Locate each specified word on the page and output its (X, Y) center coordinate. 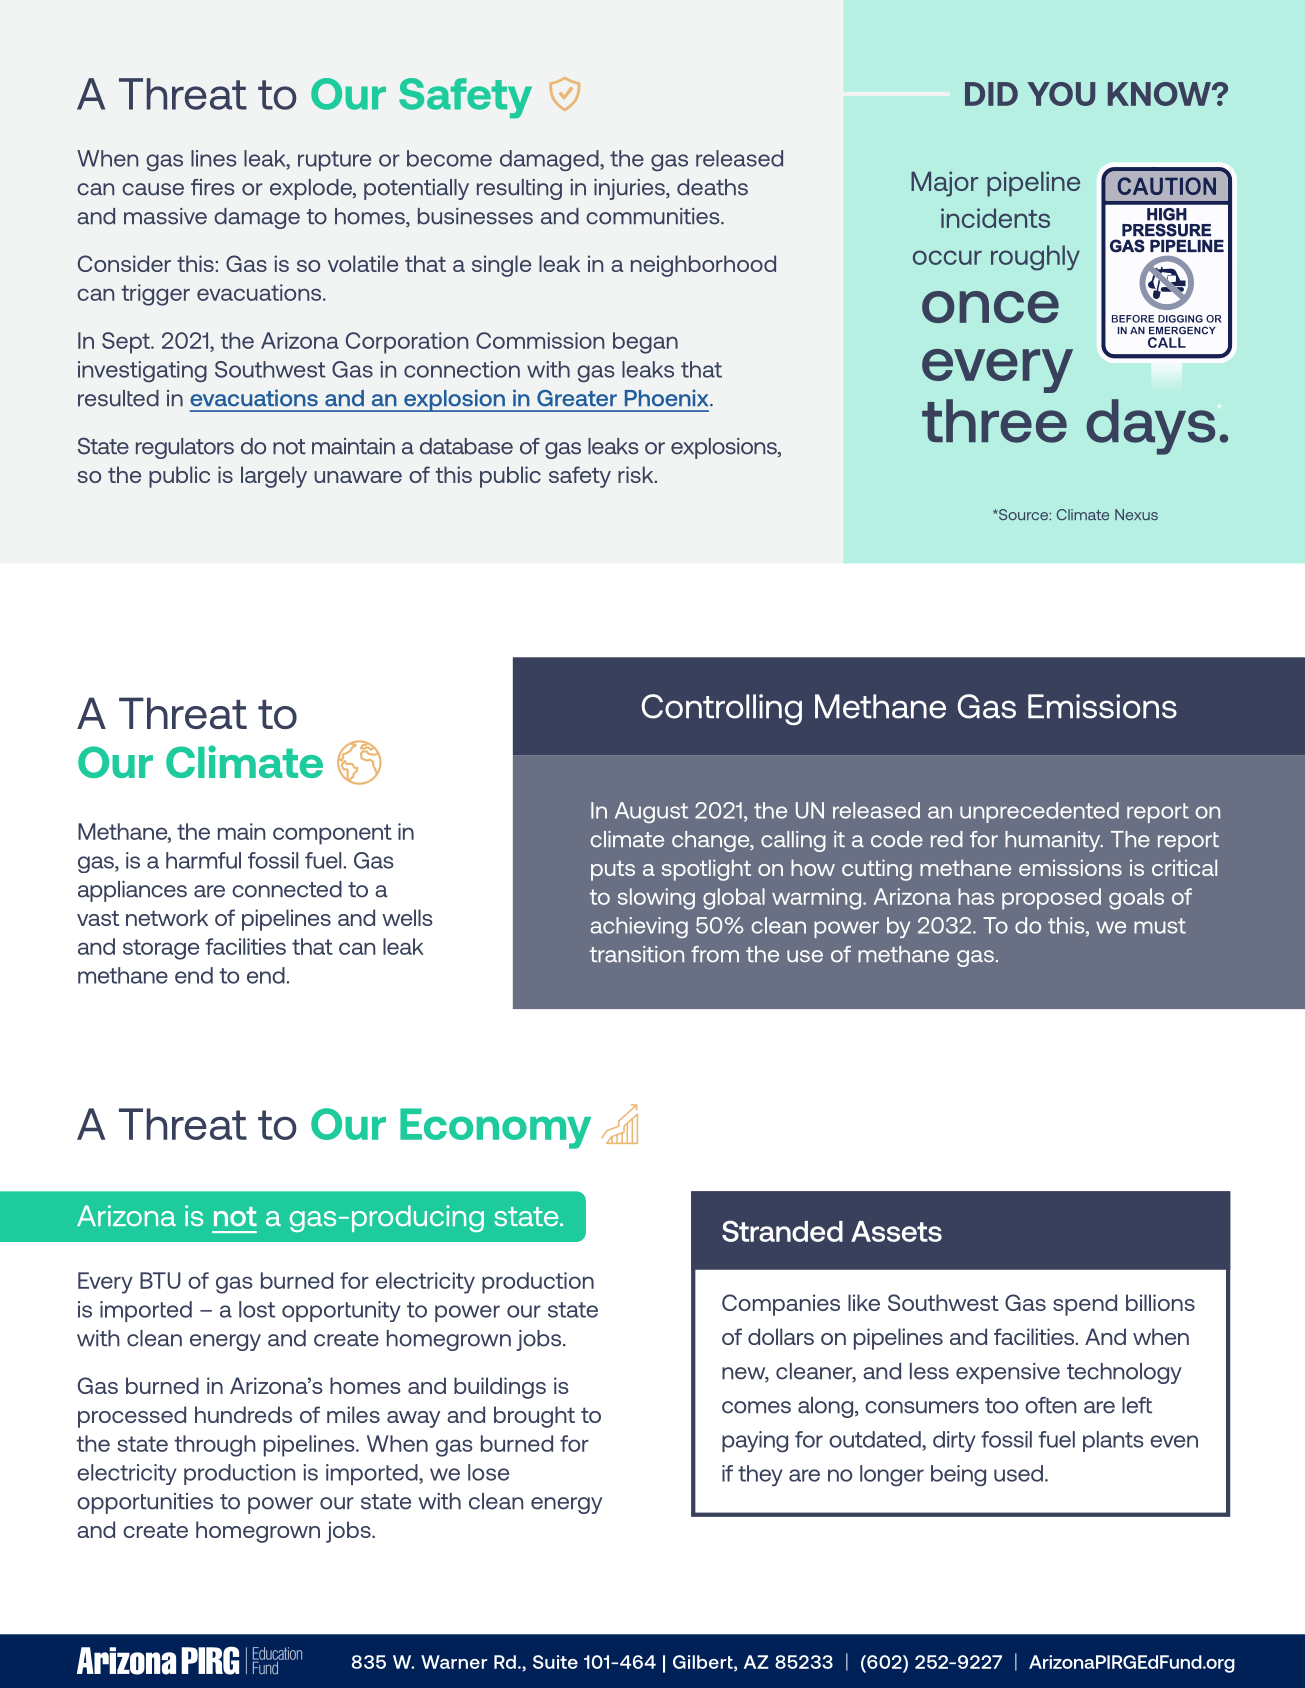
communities (654, 216)
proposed (1051, 899)
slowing (656, 899)
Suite (555, 1662)
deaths (712, 187)
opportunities (145, 1503)
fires (212, 187)
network (167, 917)
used (1018, 1473)
